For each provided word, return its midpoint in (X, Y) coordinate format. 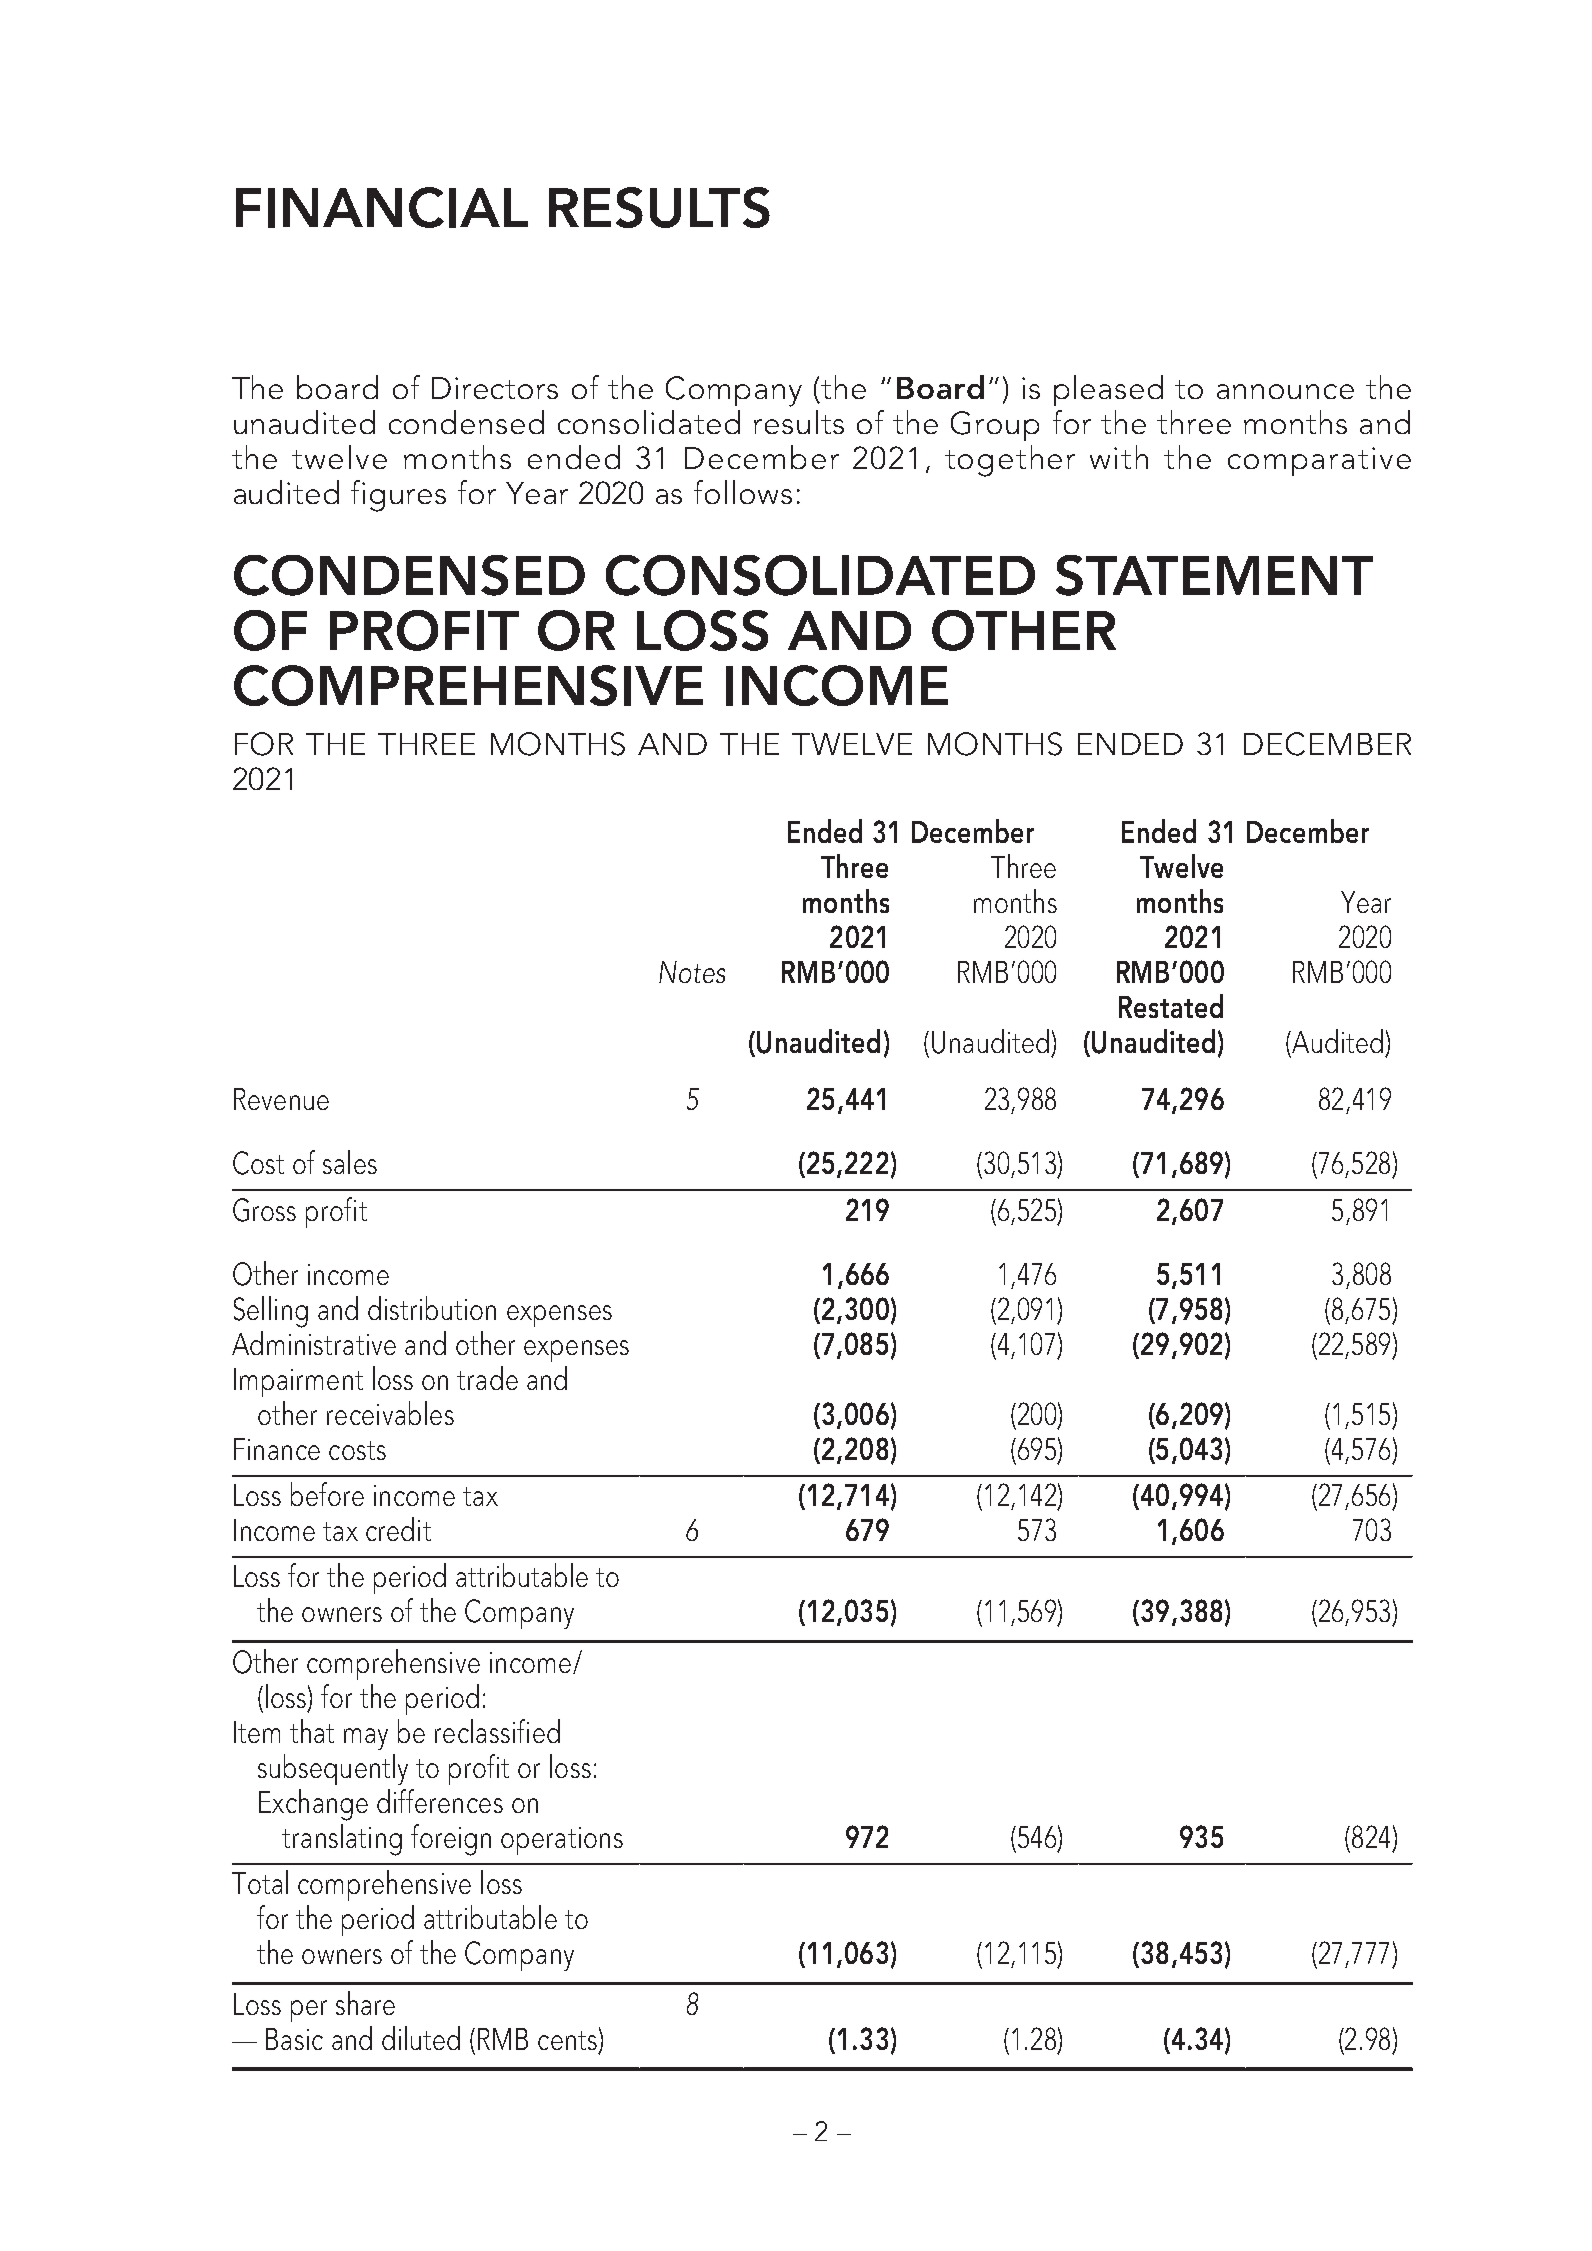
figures (398, 496)
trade (487, 1378)
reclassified (497, 1731)
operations (562, 1841)
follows (743, 492)
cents (567, 2040)
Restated (1171, 1006)
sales (350, 1162)
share (365, 2003)
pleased (1108, 390)
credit (398, 1529)
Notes (692, 972)
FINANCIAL (382, 207)
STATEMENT (1214, 575)
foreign (451, 1840)
